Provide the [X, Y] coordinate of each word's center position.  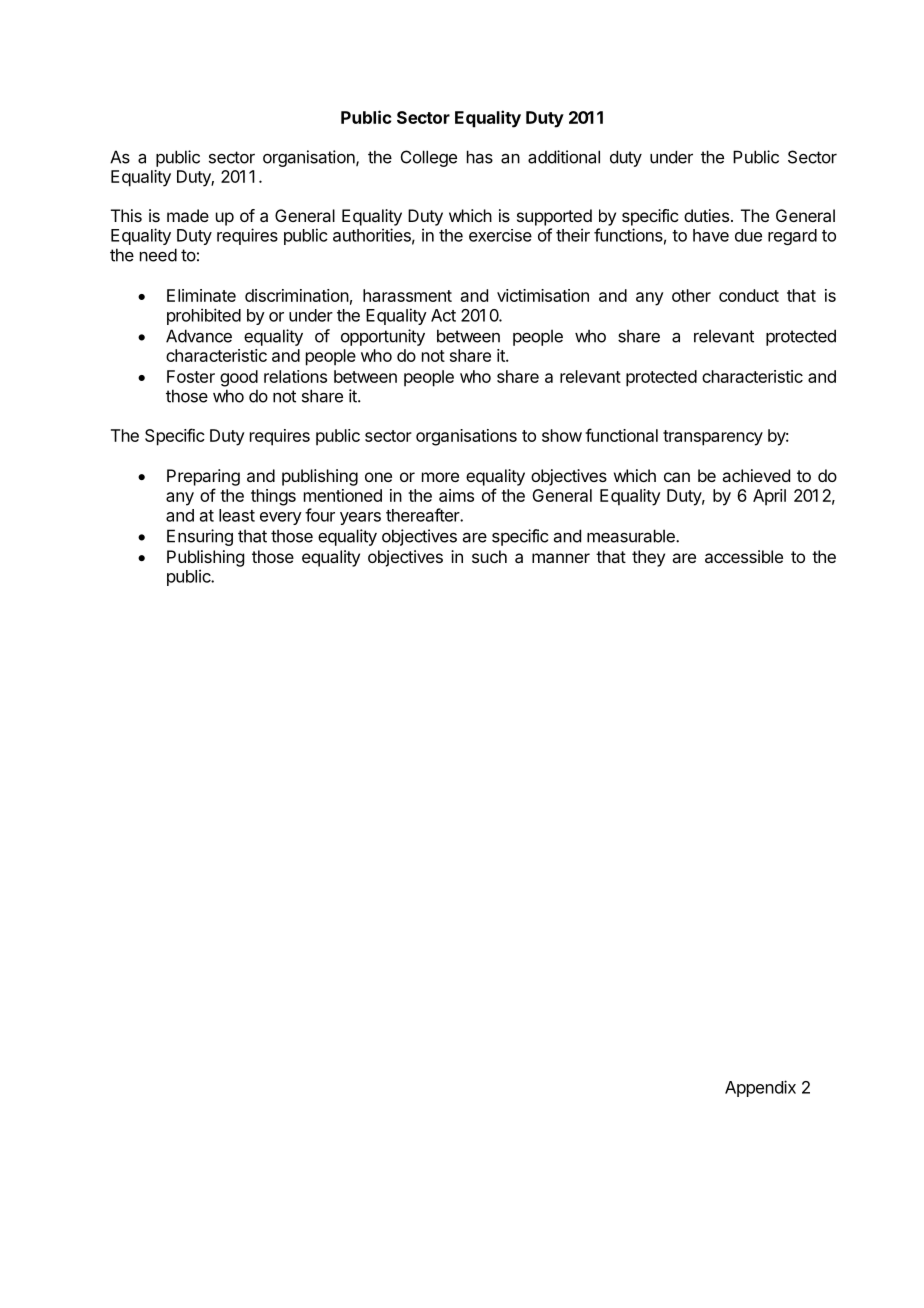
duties [706, 215]
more [440, 477]
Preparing [203, 477]
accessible [744, 556]
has [480, 157]
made [188, 215]
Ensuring [200, 537]
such [489, 556]
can [677, 477]
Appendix [760, 1088]
